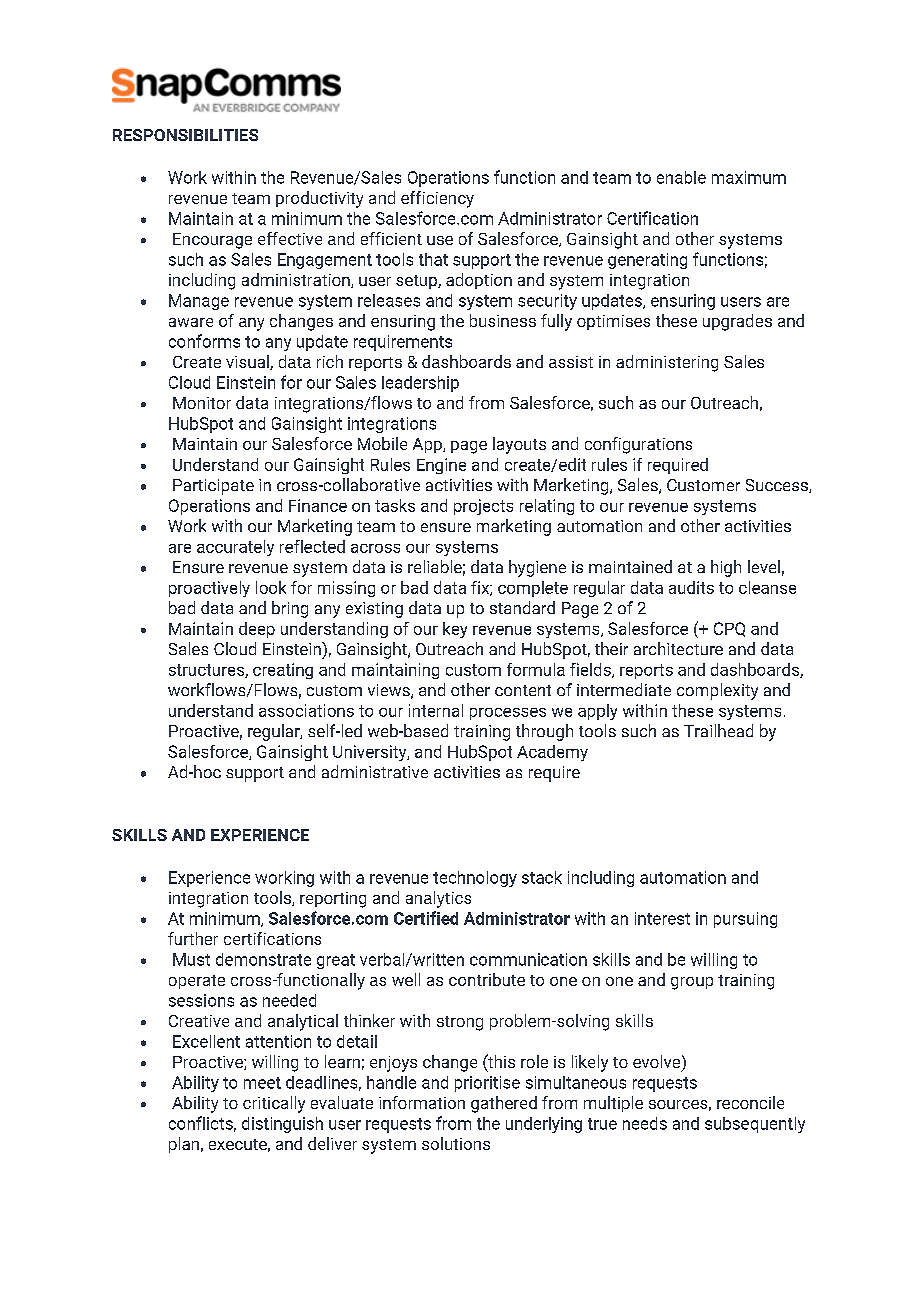 This screenshot has height=1308, width=924. Describe the element at coordinates (319, 199) in the screenshot. I see `productivity` at that location.
